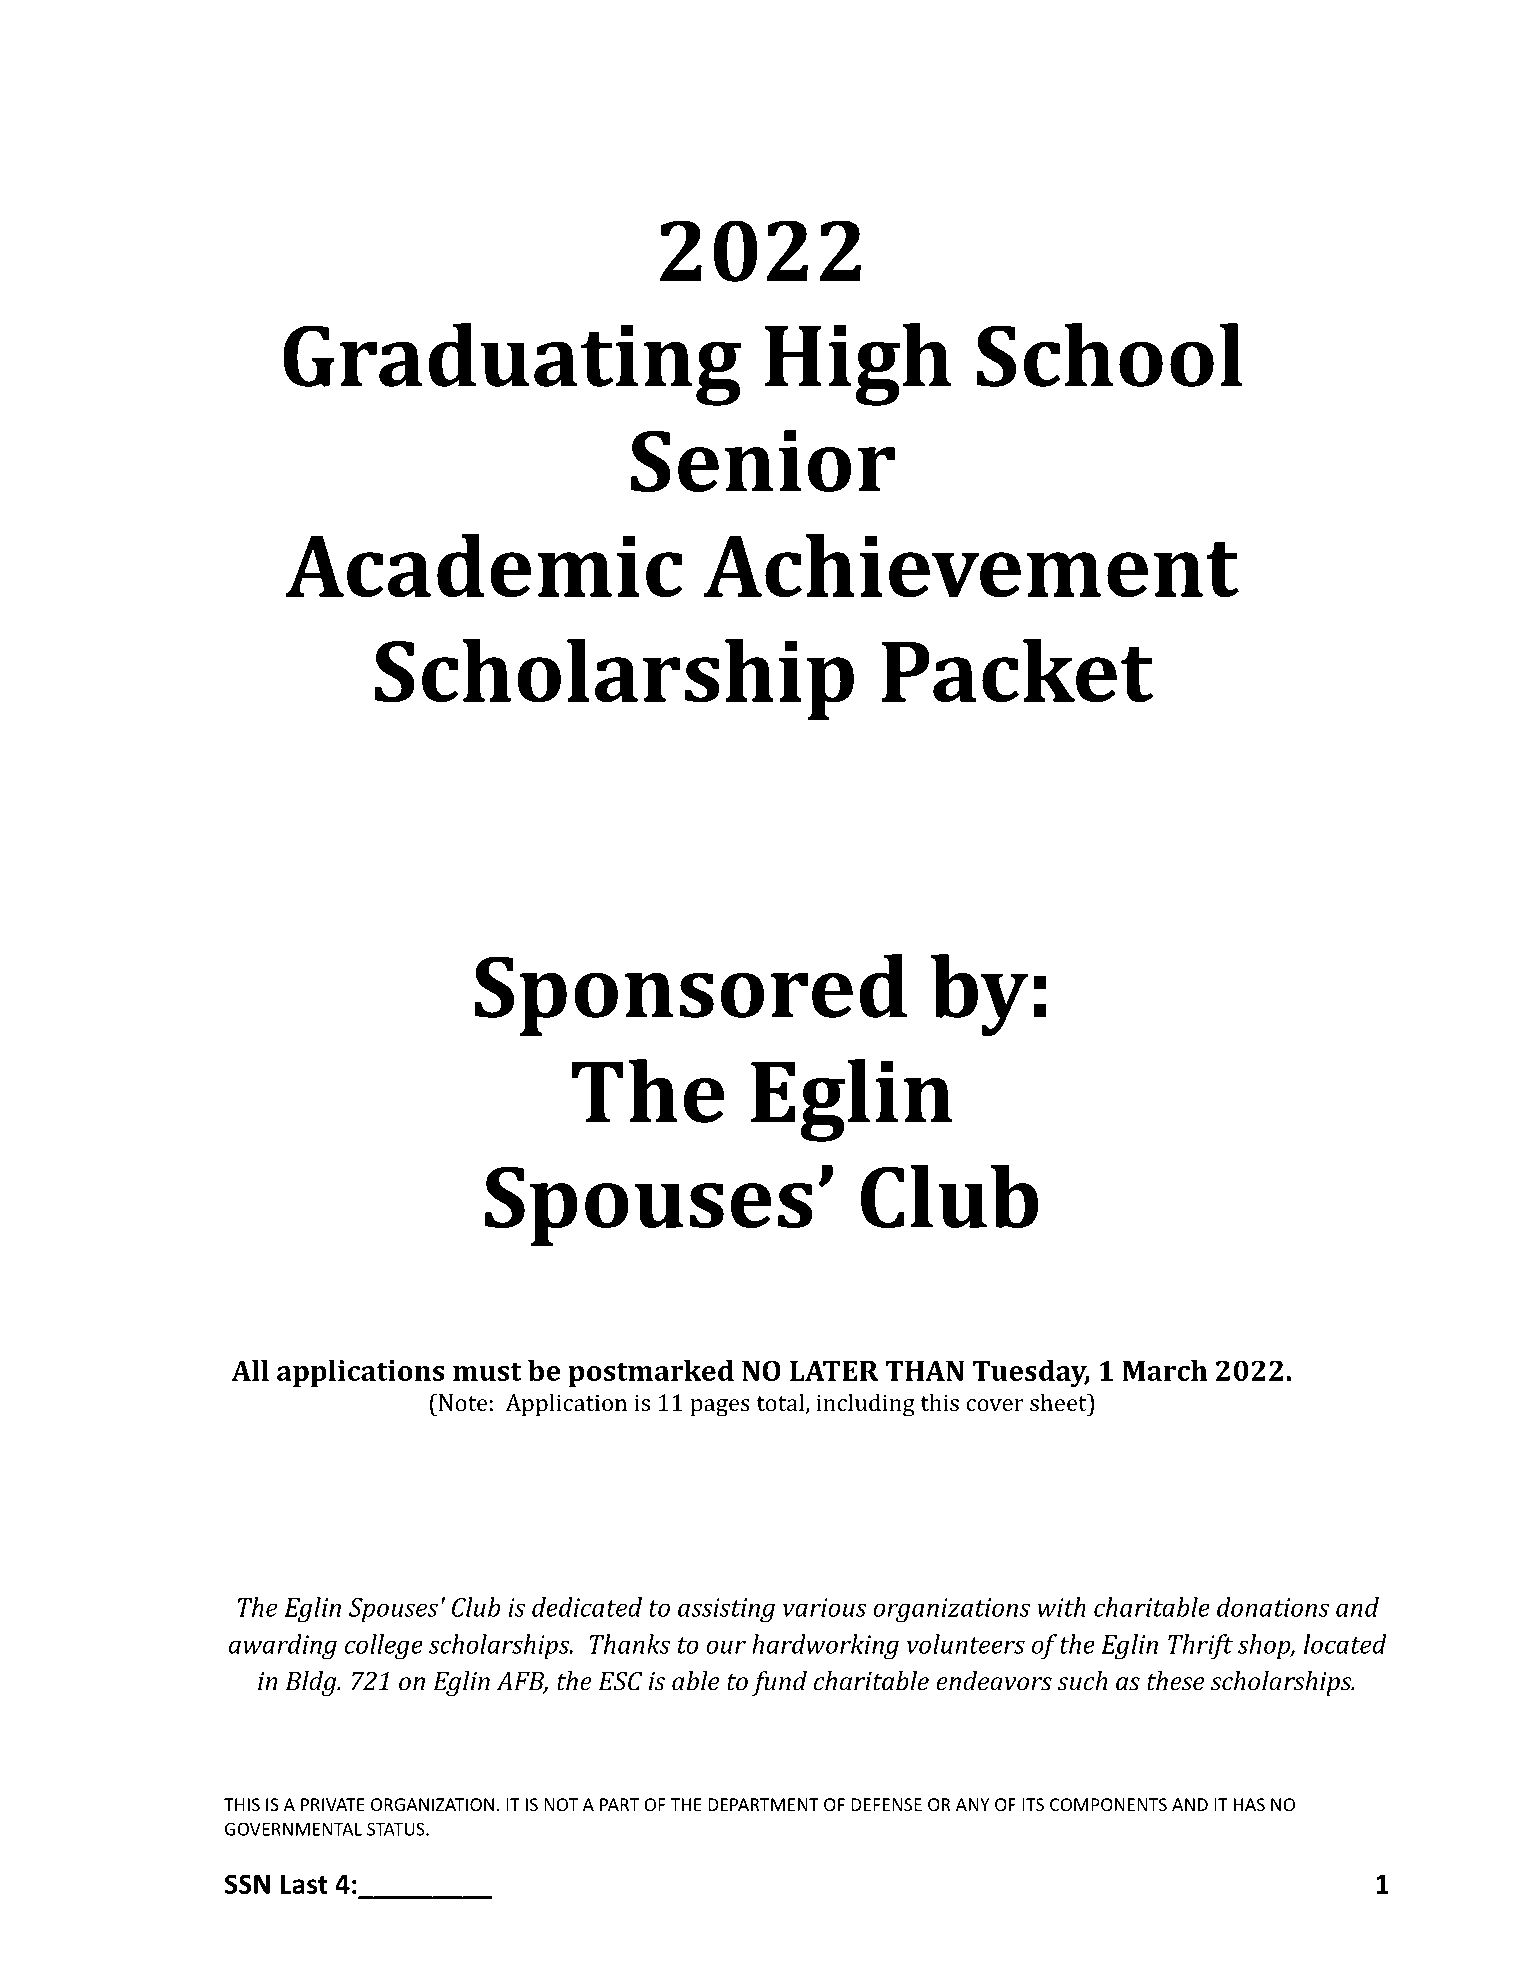 The image size is (1524, 1973). Describe the element at coordinates (834, 1370) in the page. I see `LATER` at that location.
